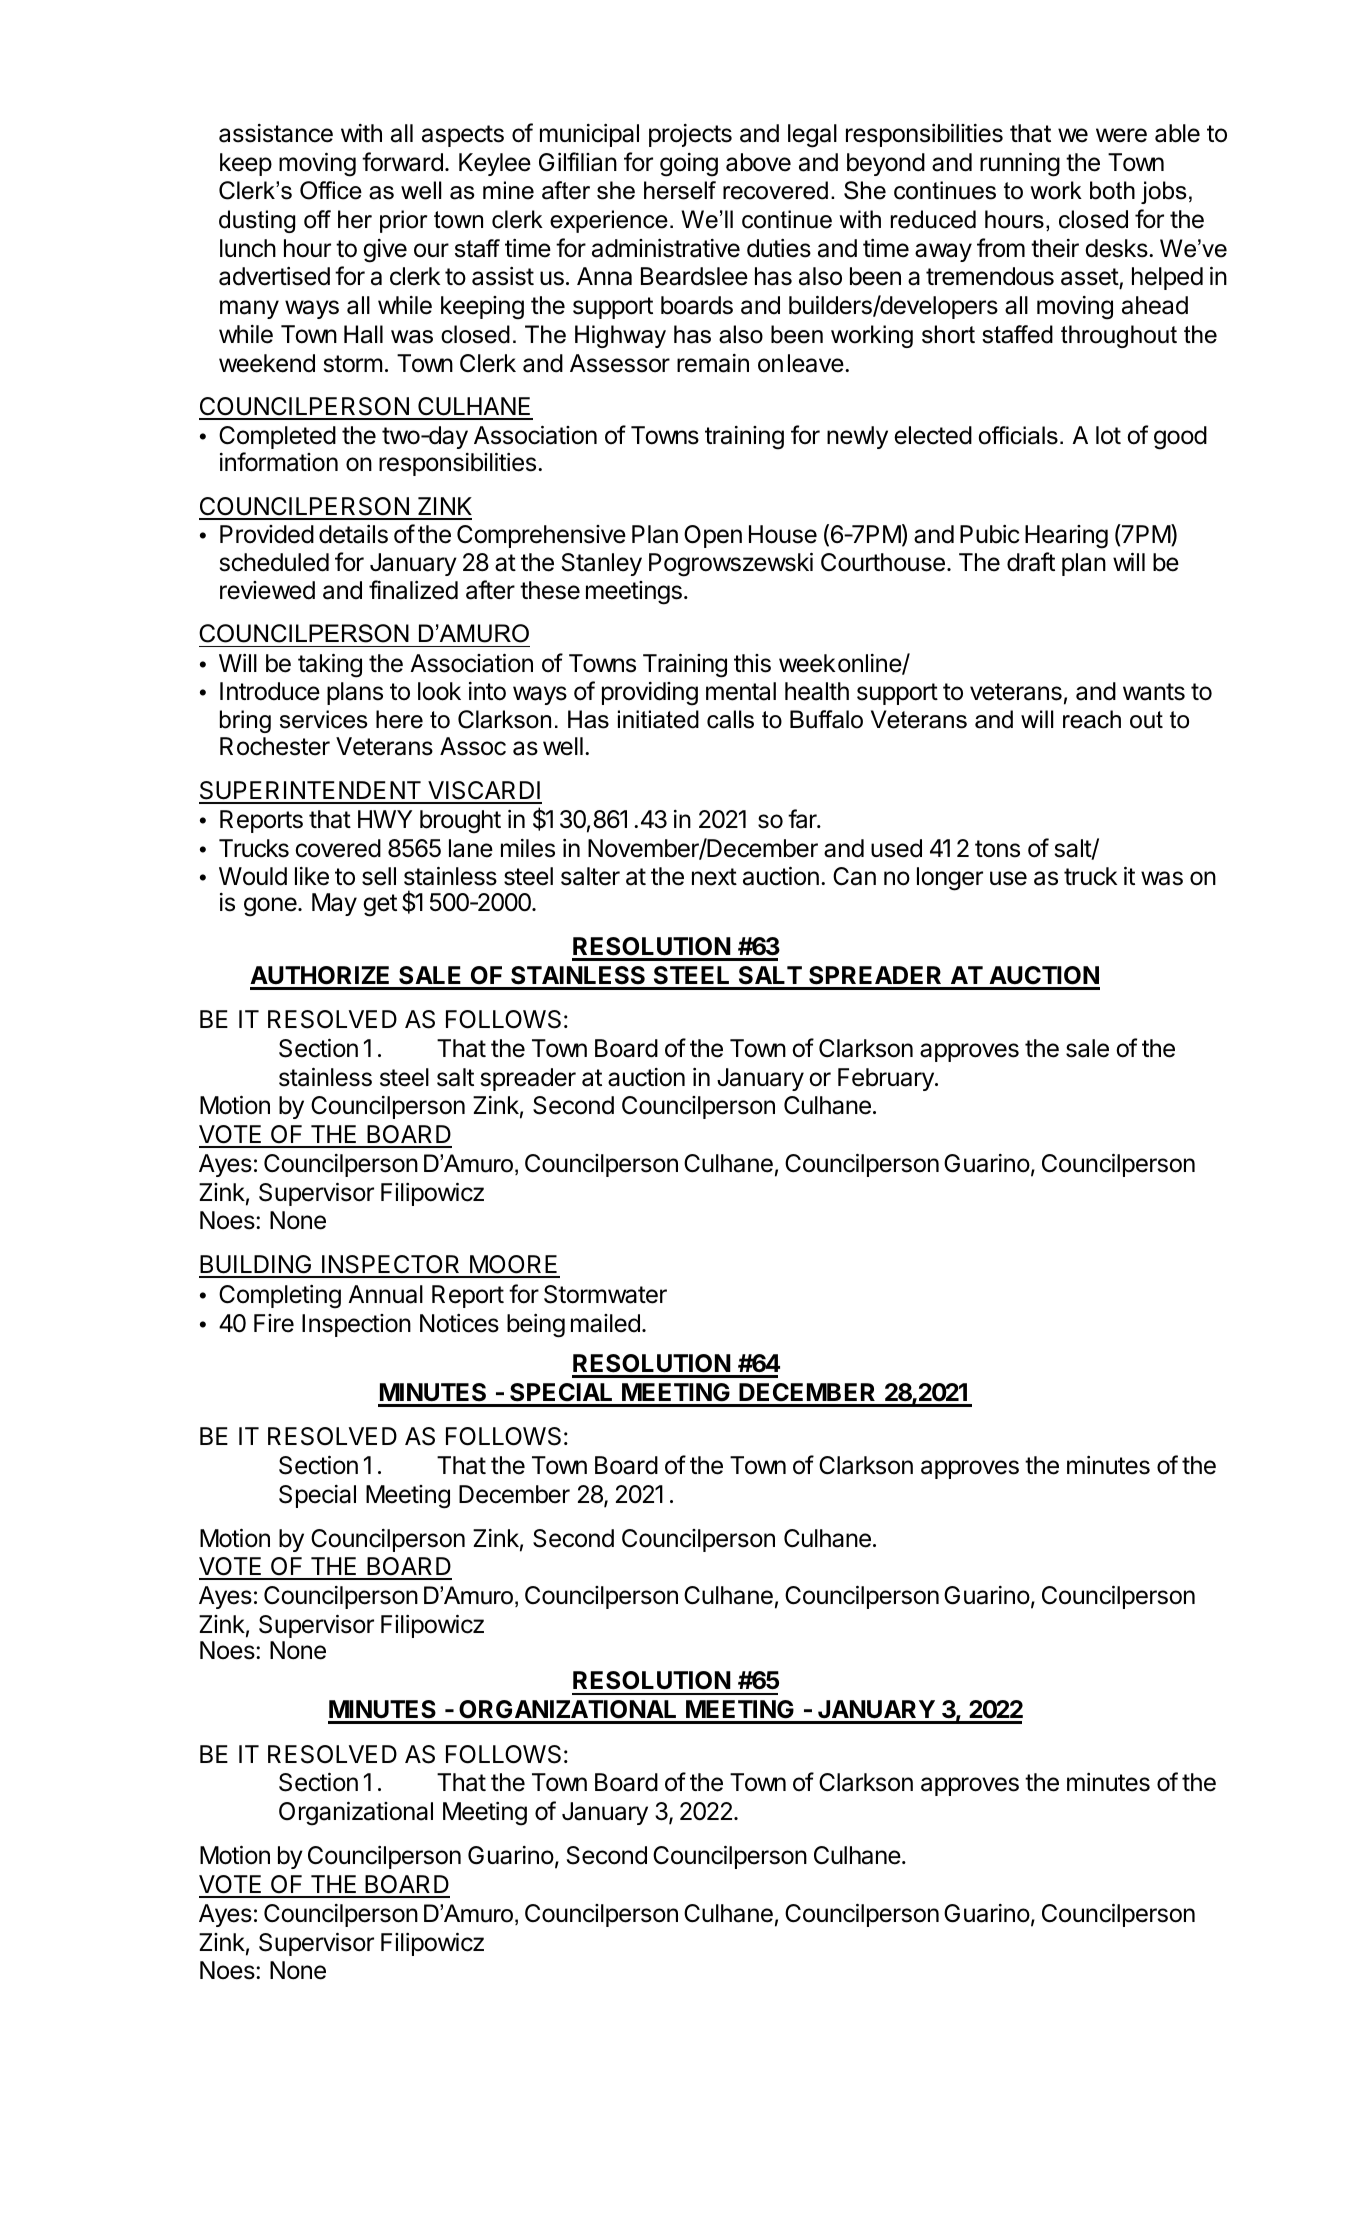  Describe the element at coordinates (1020, 164) in the page. I see `running` at that location.
